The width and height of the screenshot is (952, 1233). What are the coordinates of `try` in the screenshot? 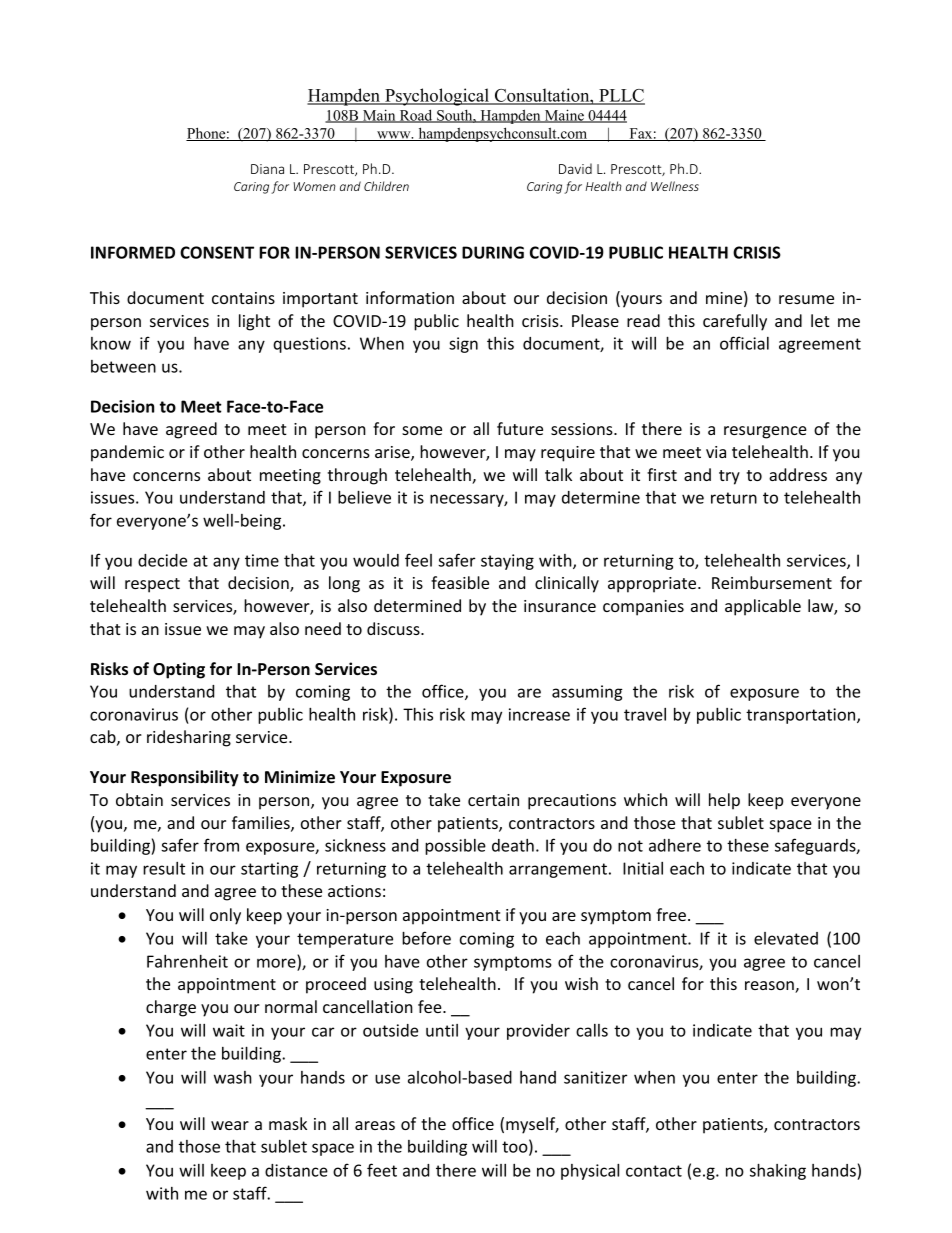 It's located at (729, 477).
